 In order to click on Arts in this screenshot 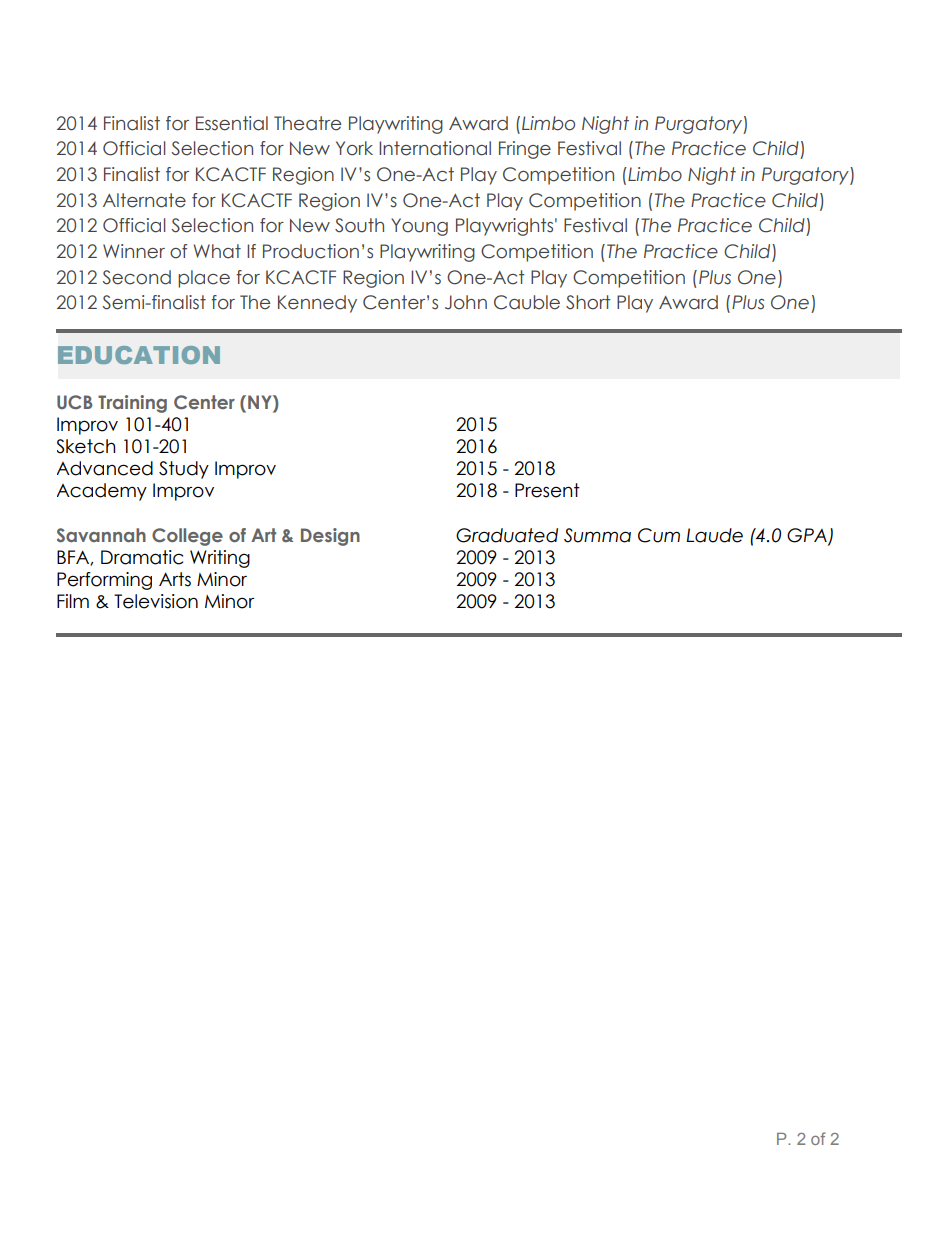, I will do `click(175, 579)`.
